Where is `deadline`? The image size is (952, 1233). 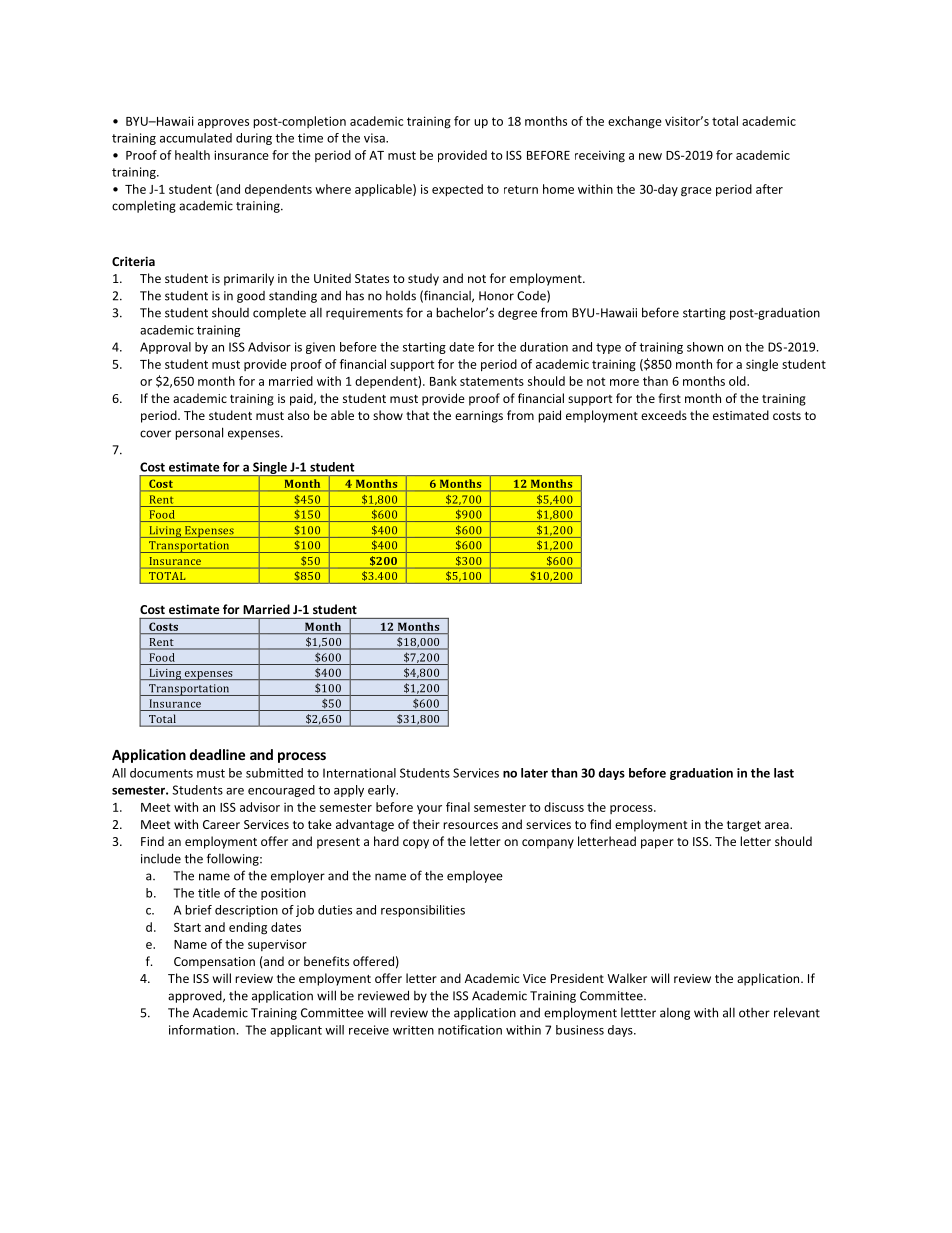 deadline is located at coordinates (217, 754).
